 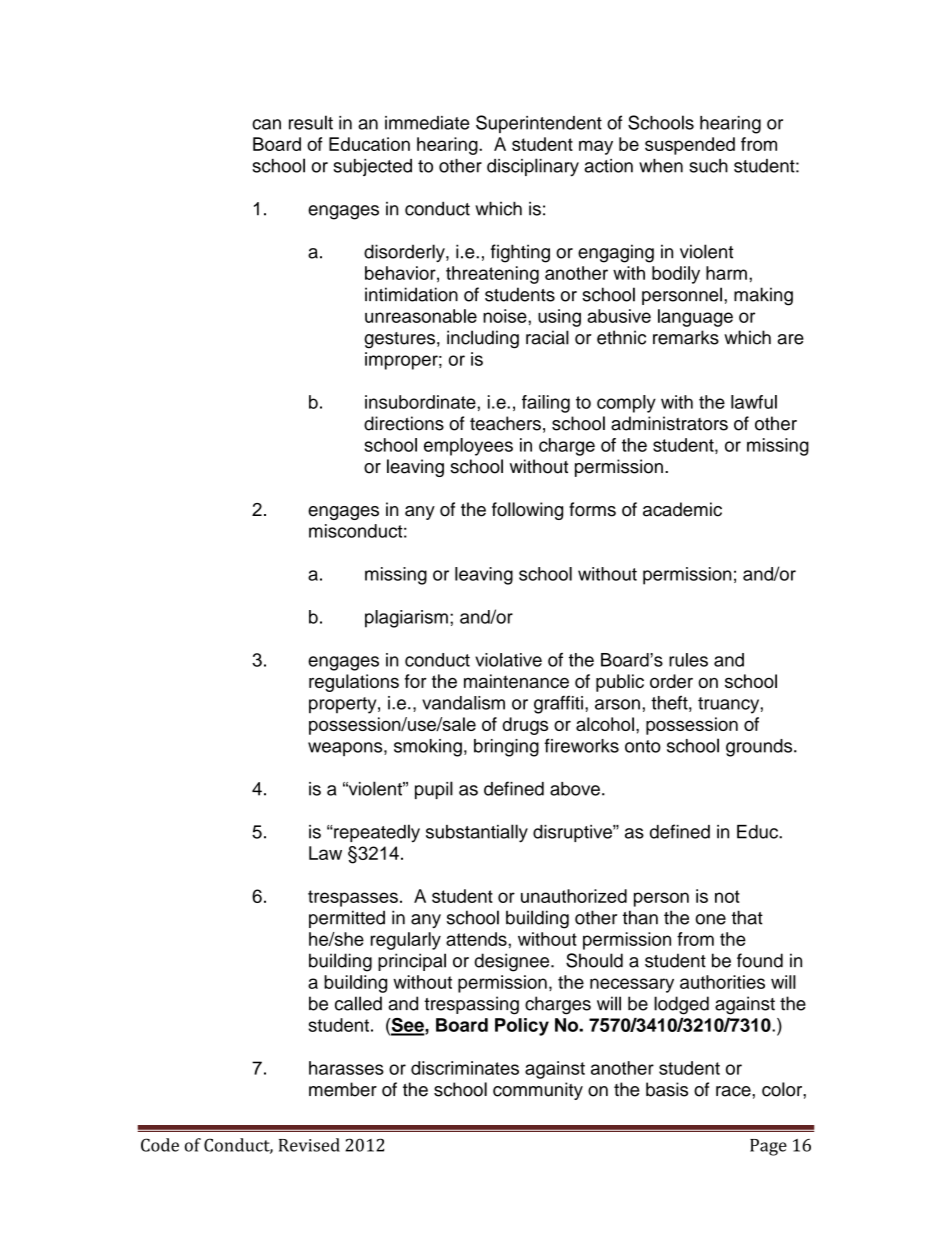 What do you see at coordinates (346, 1068) in the page?
I see `harasses` at bounding box center [346, 1068].
